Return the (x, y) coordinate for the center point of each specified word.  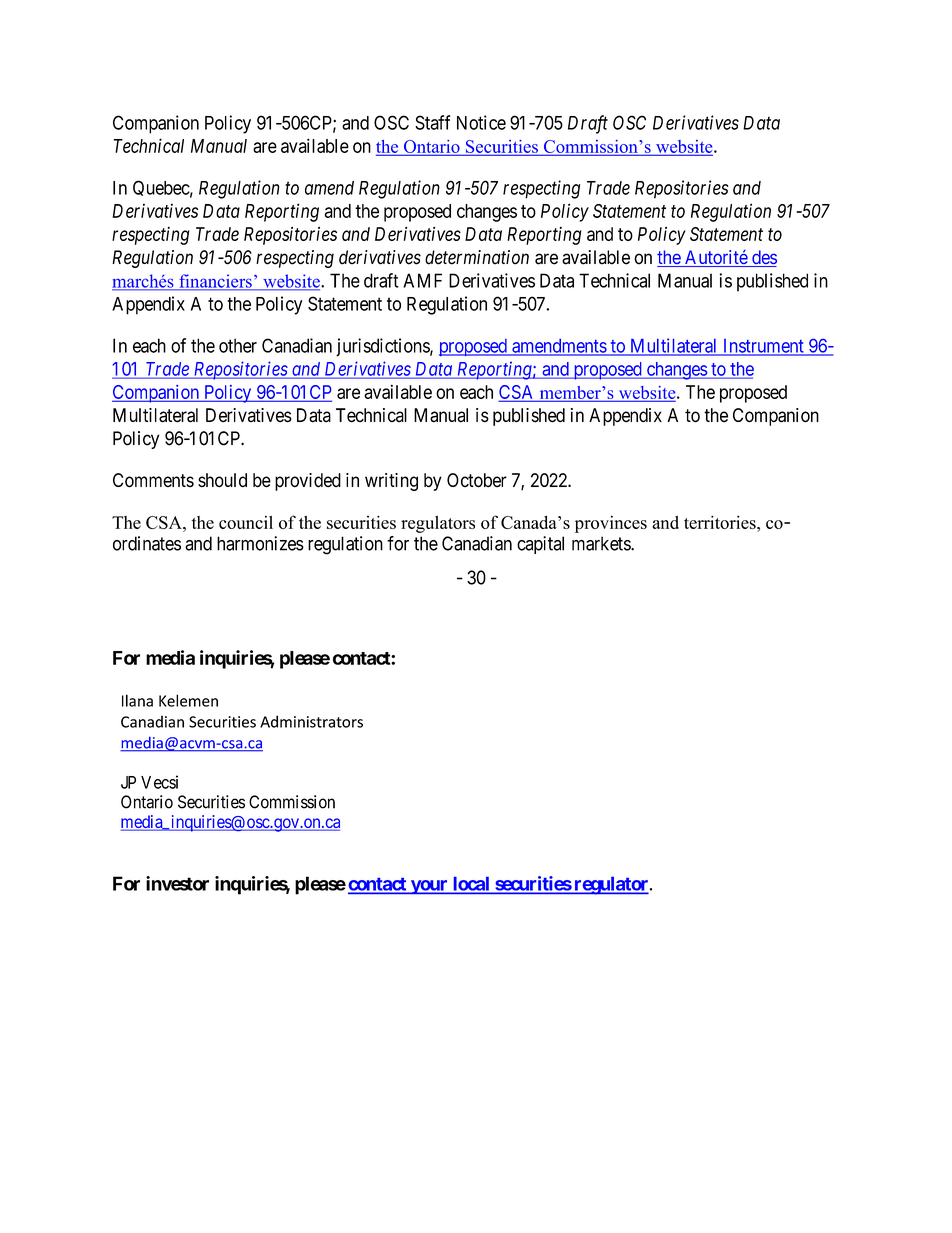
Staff (432, 122)
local (471, 885)
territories (721, 522)
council (246, 522)
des (763, 258)
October (477, 480)
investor (177, 883)
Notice (481, 122)
